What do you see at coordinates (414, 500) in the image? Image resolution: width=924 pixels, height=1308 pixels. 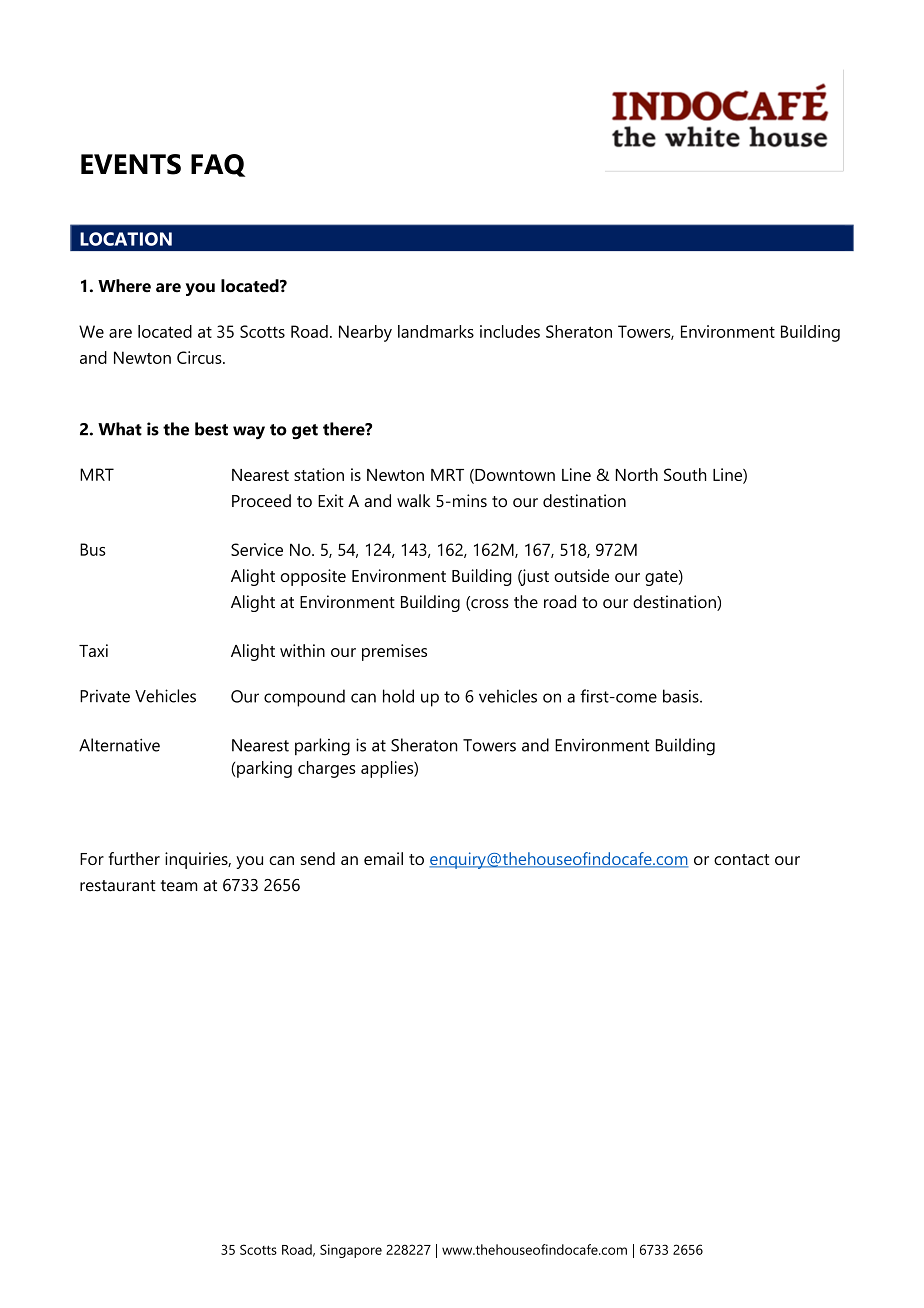 I see `walk` at bounding box center [414, 500].
